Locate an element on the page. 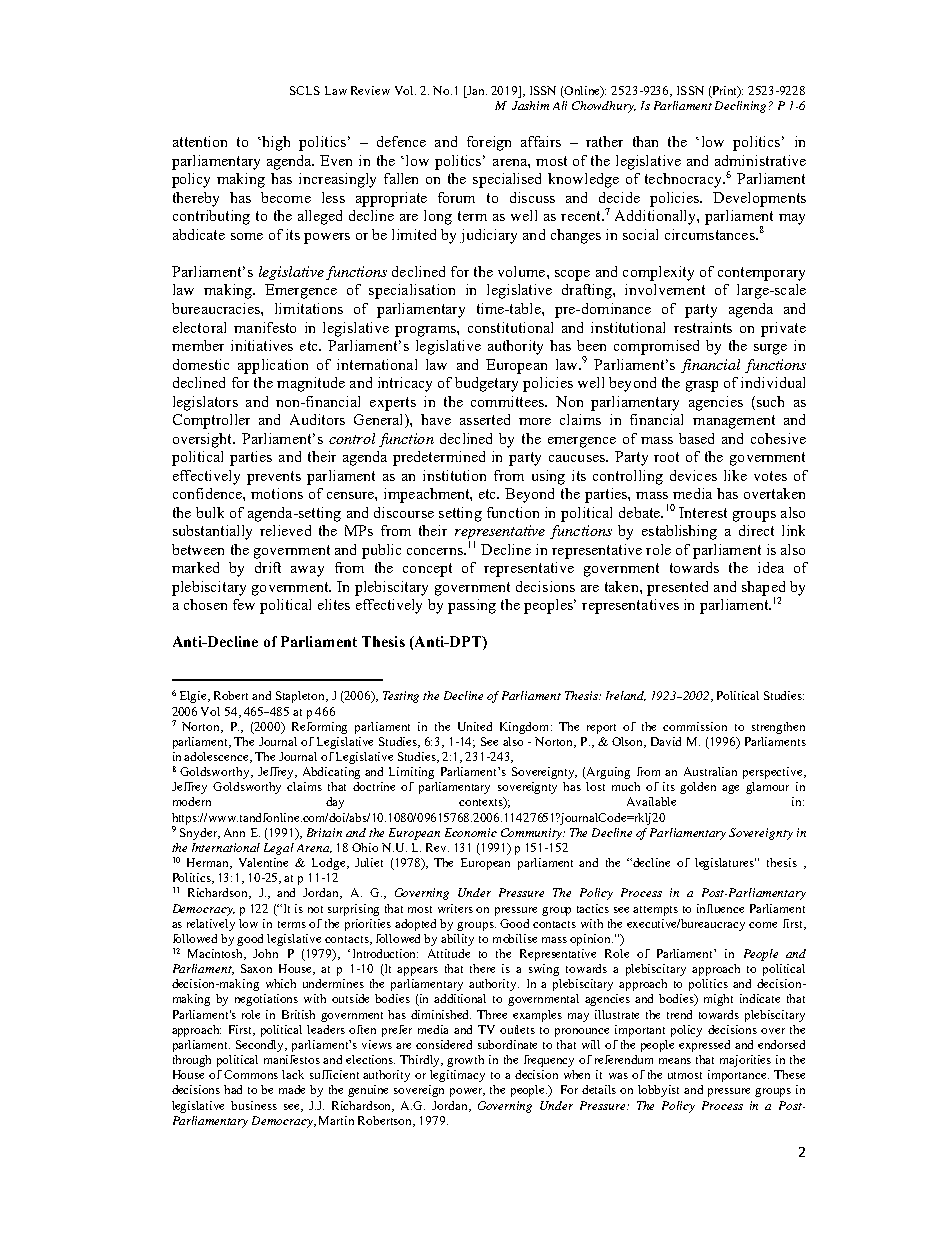 The image size is (952, 1233). budgetary is located at coordinates (486, 384).
